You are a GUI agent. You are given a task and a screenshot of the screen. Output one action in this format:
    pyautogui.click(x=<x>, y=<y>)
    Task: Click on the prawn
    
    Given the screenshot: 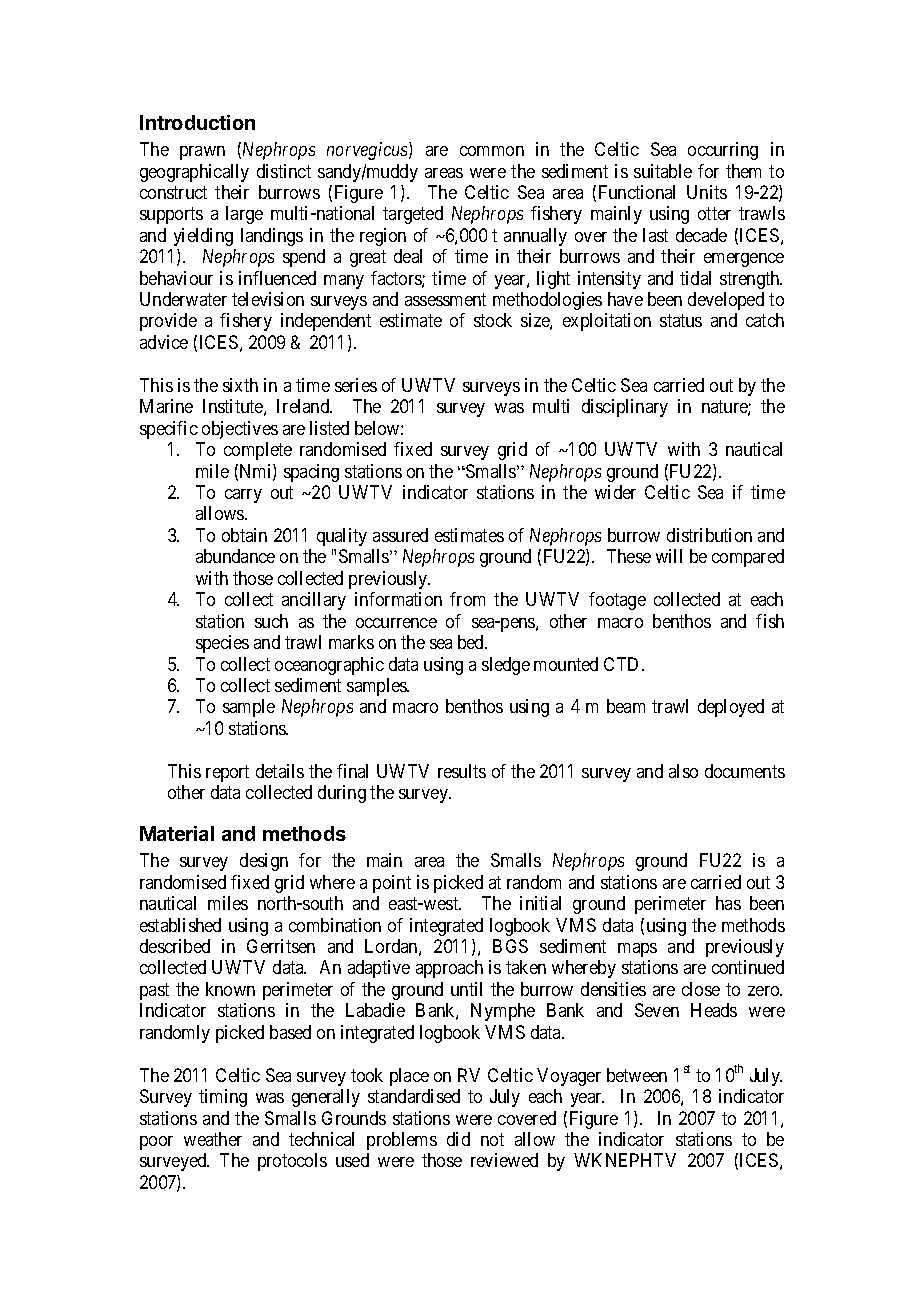 What is the action you would take?
    pyautogui.click(x=202, y=153)
